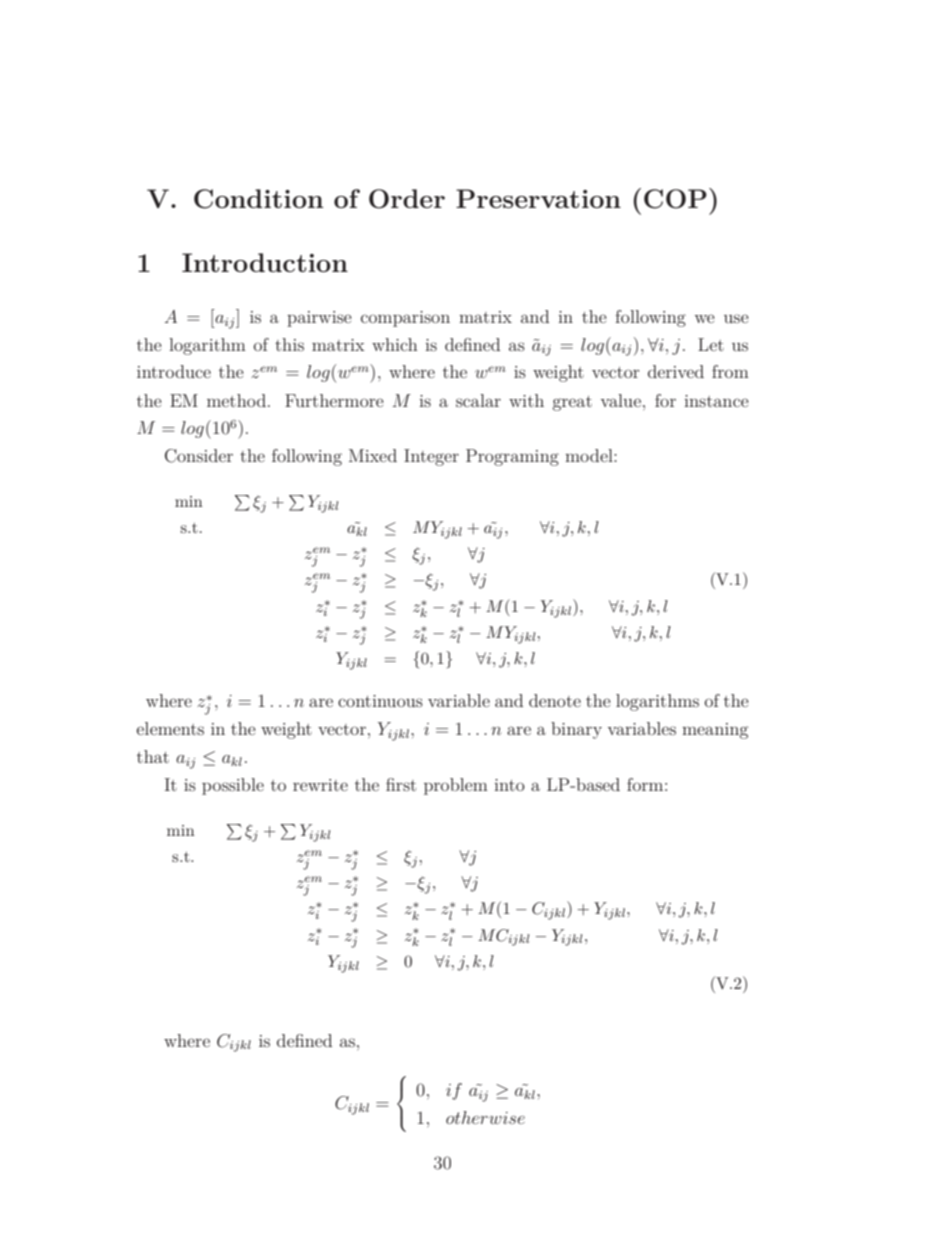 This screenshot has height=1233, width=952. I want to click on elements, so click(170, 728).
